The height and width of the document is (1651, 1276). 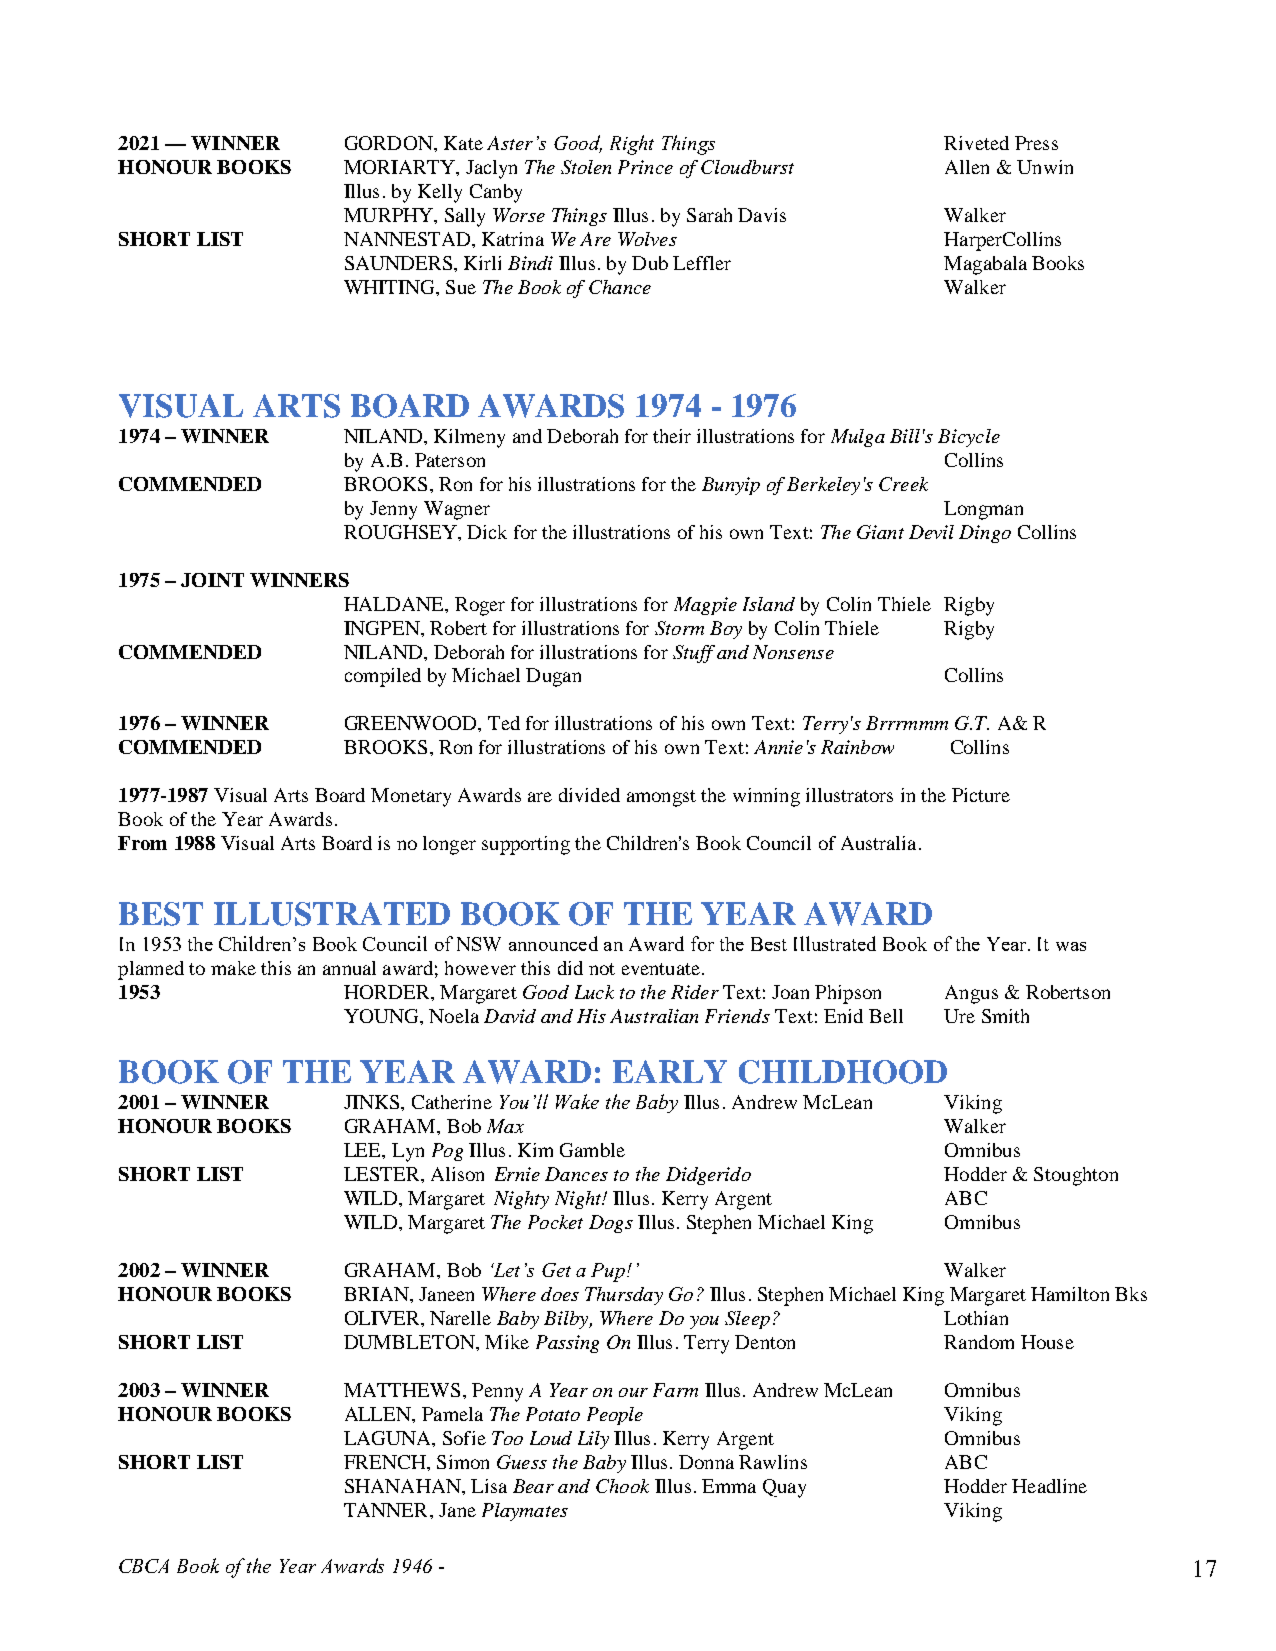 I want to click on Longman, so click(x=983, y=510).
